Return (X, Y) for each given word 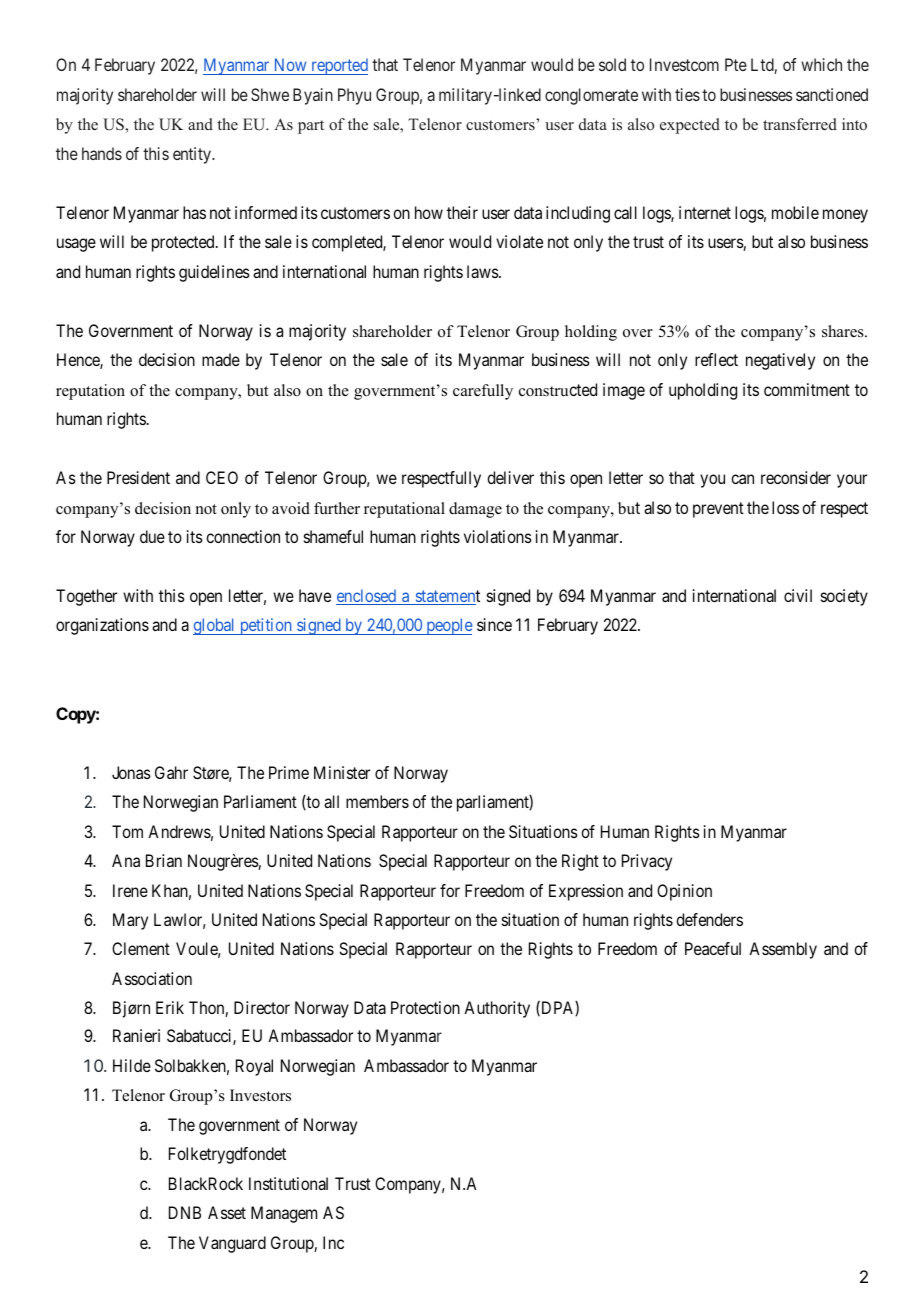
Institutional (288, 1183)
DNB (185, 1212)
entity (193, 155)
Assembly (783, 950)
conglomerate (591, 96)
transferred (800, 124)
